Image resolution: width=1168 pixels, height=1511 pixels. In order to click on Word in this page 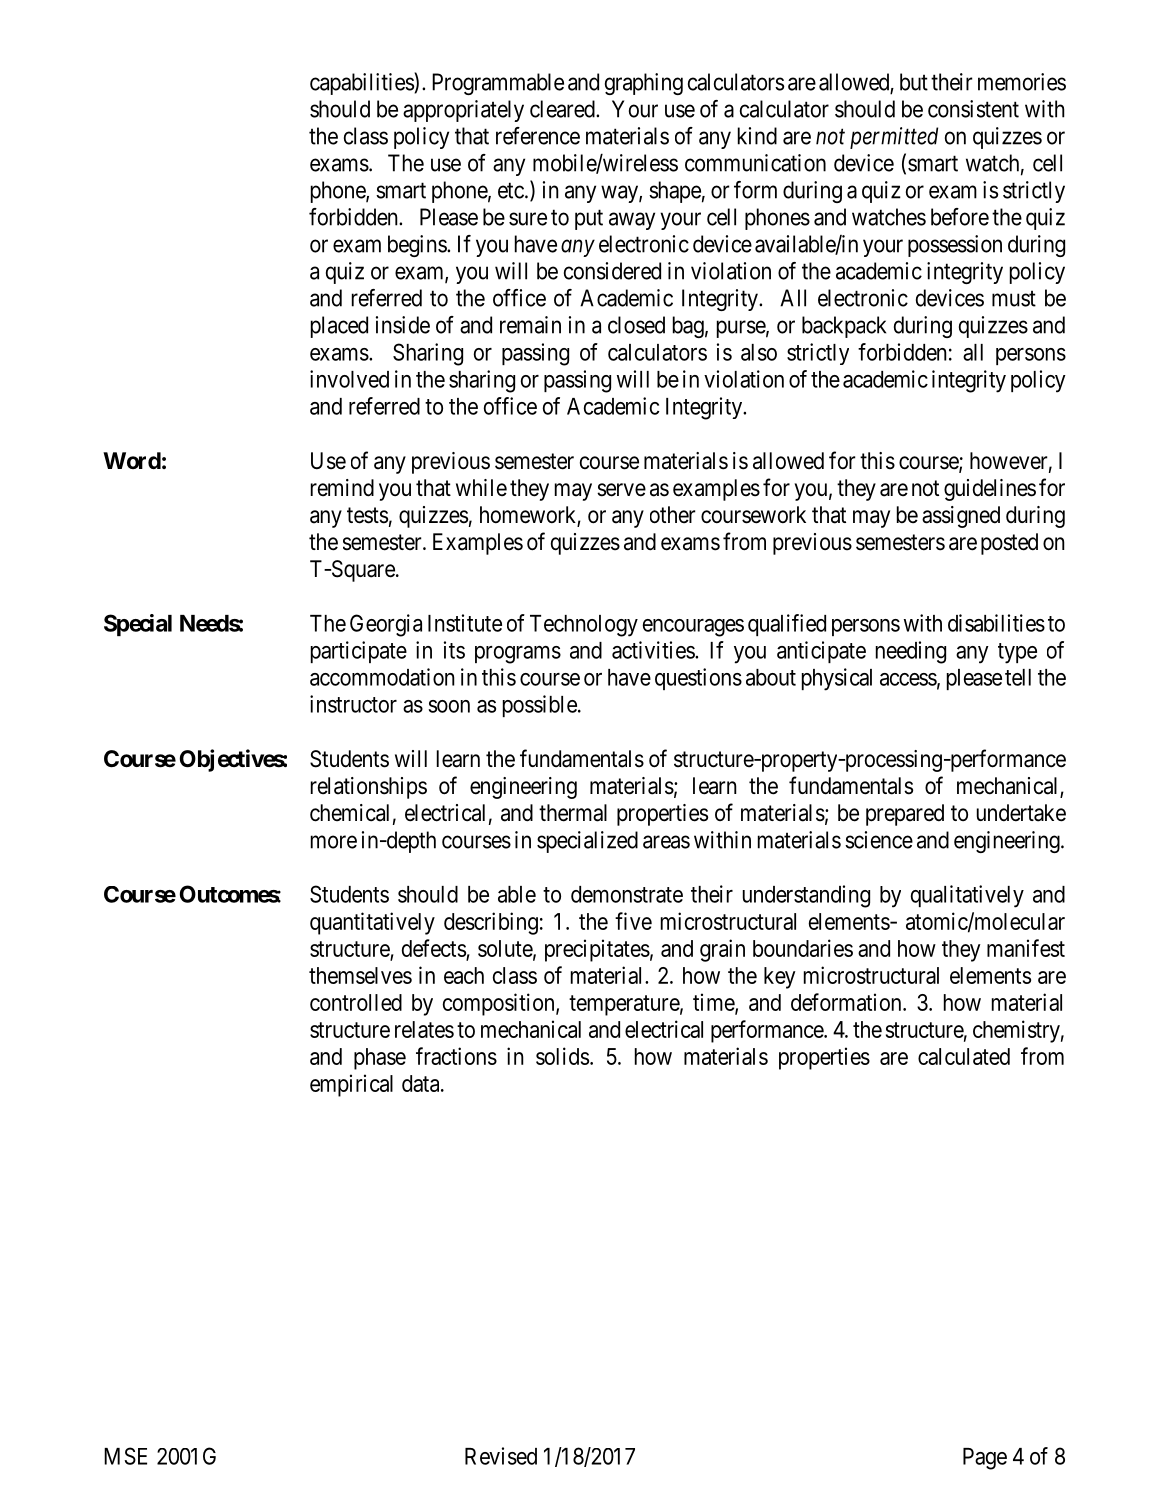, I will do `click(132, 460)`.
